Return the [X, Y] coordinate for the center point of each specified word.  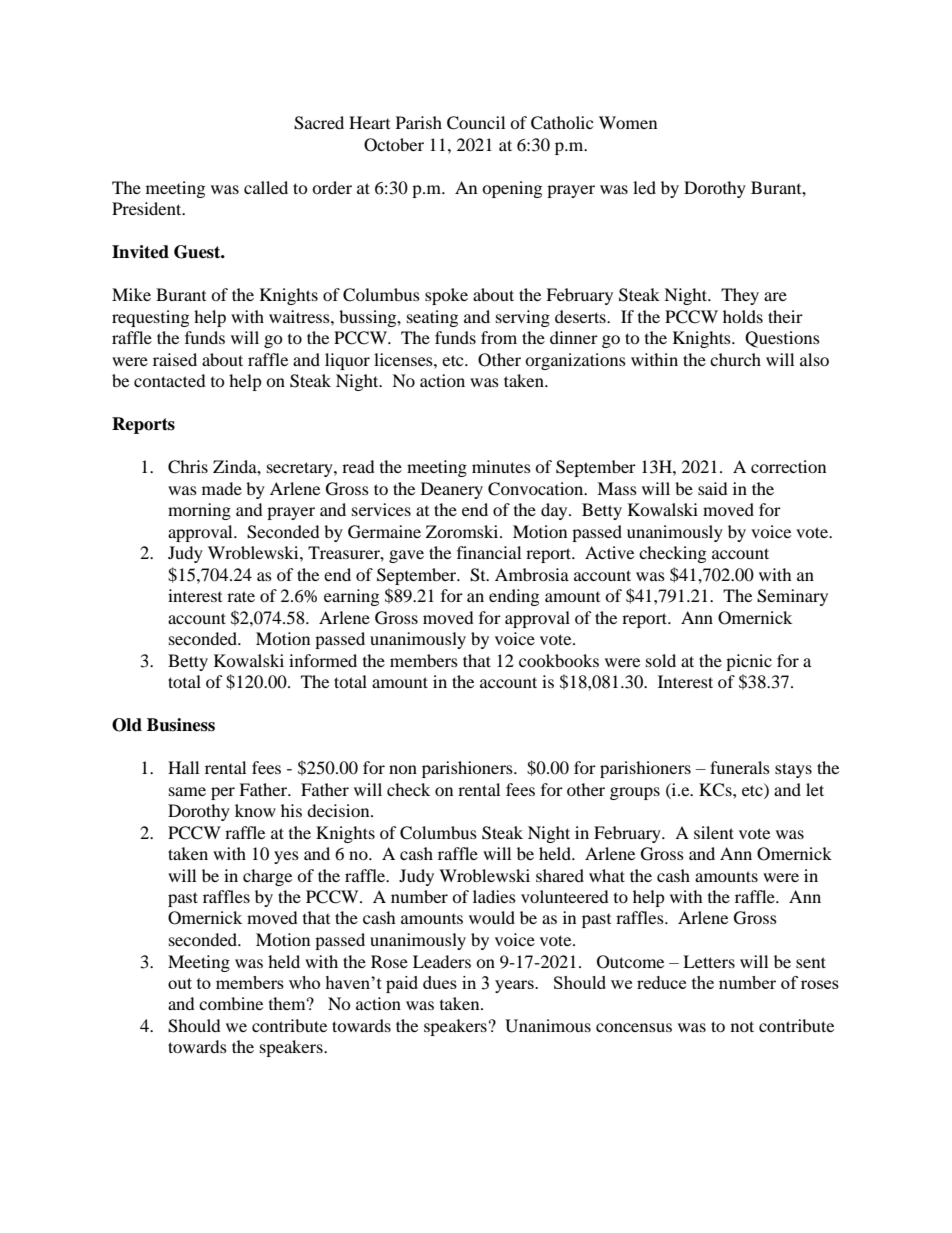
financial [489, 552]
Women [628, 122]
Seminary [792, 597]
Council [476, 123]
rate [241, 596]
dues [440, 982]
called [266, 187]
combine [231, 1003]
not [742, 1026]
